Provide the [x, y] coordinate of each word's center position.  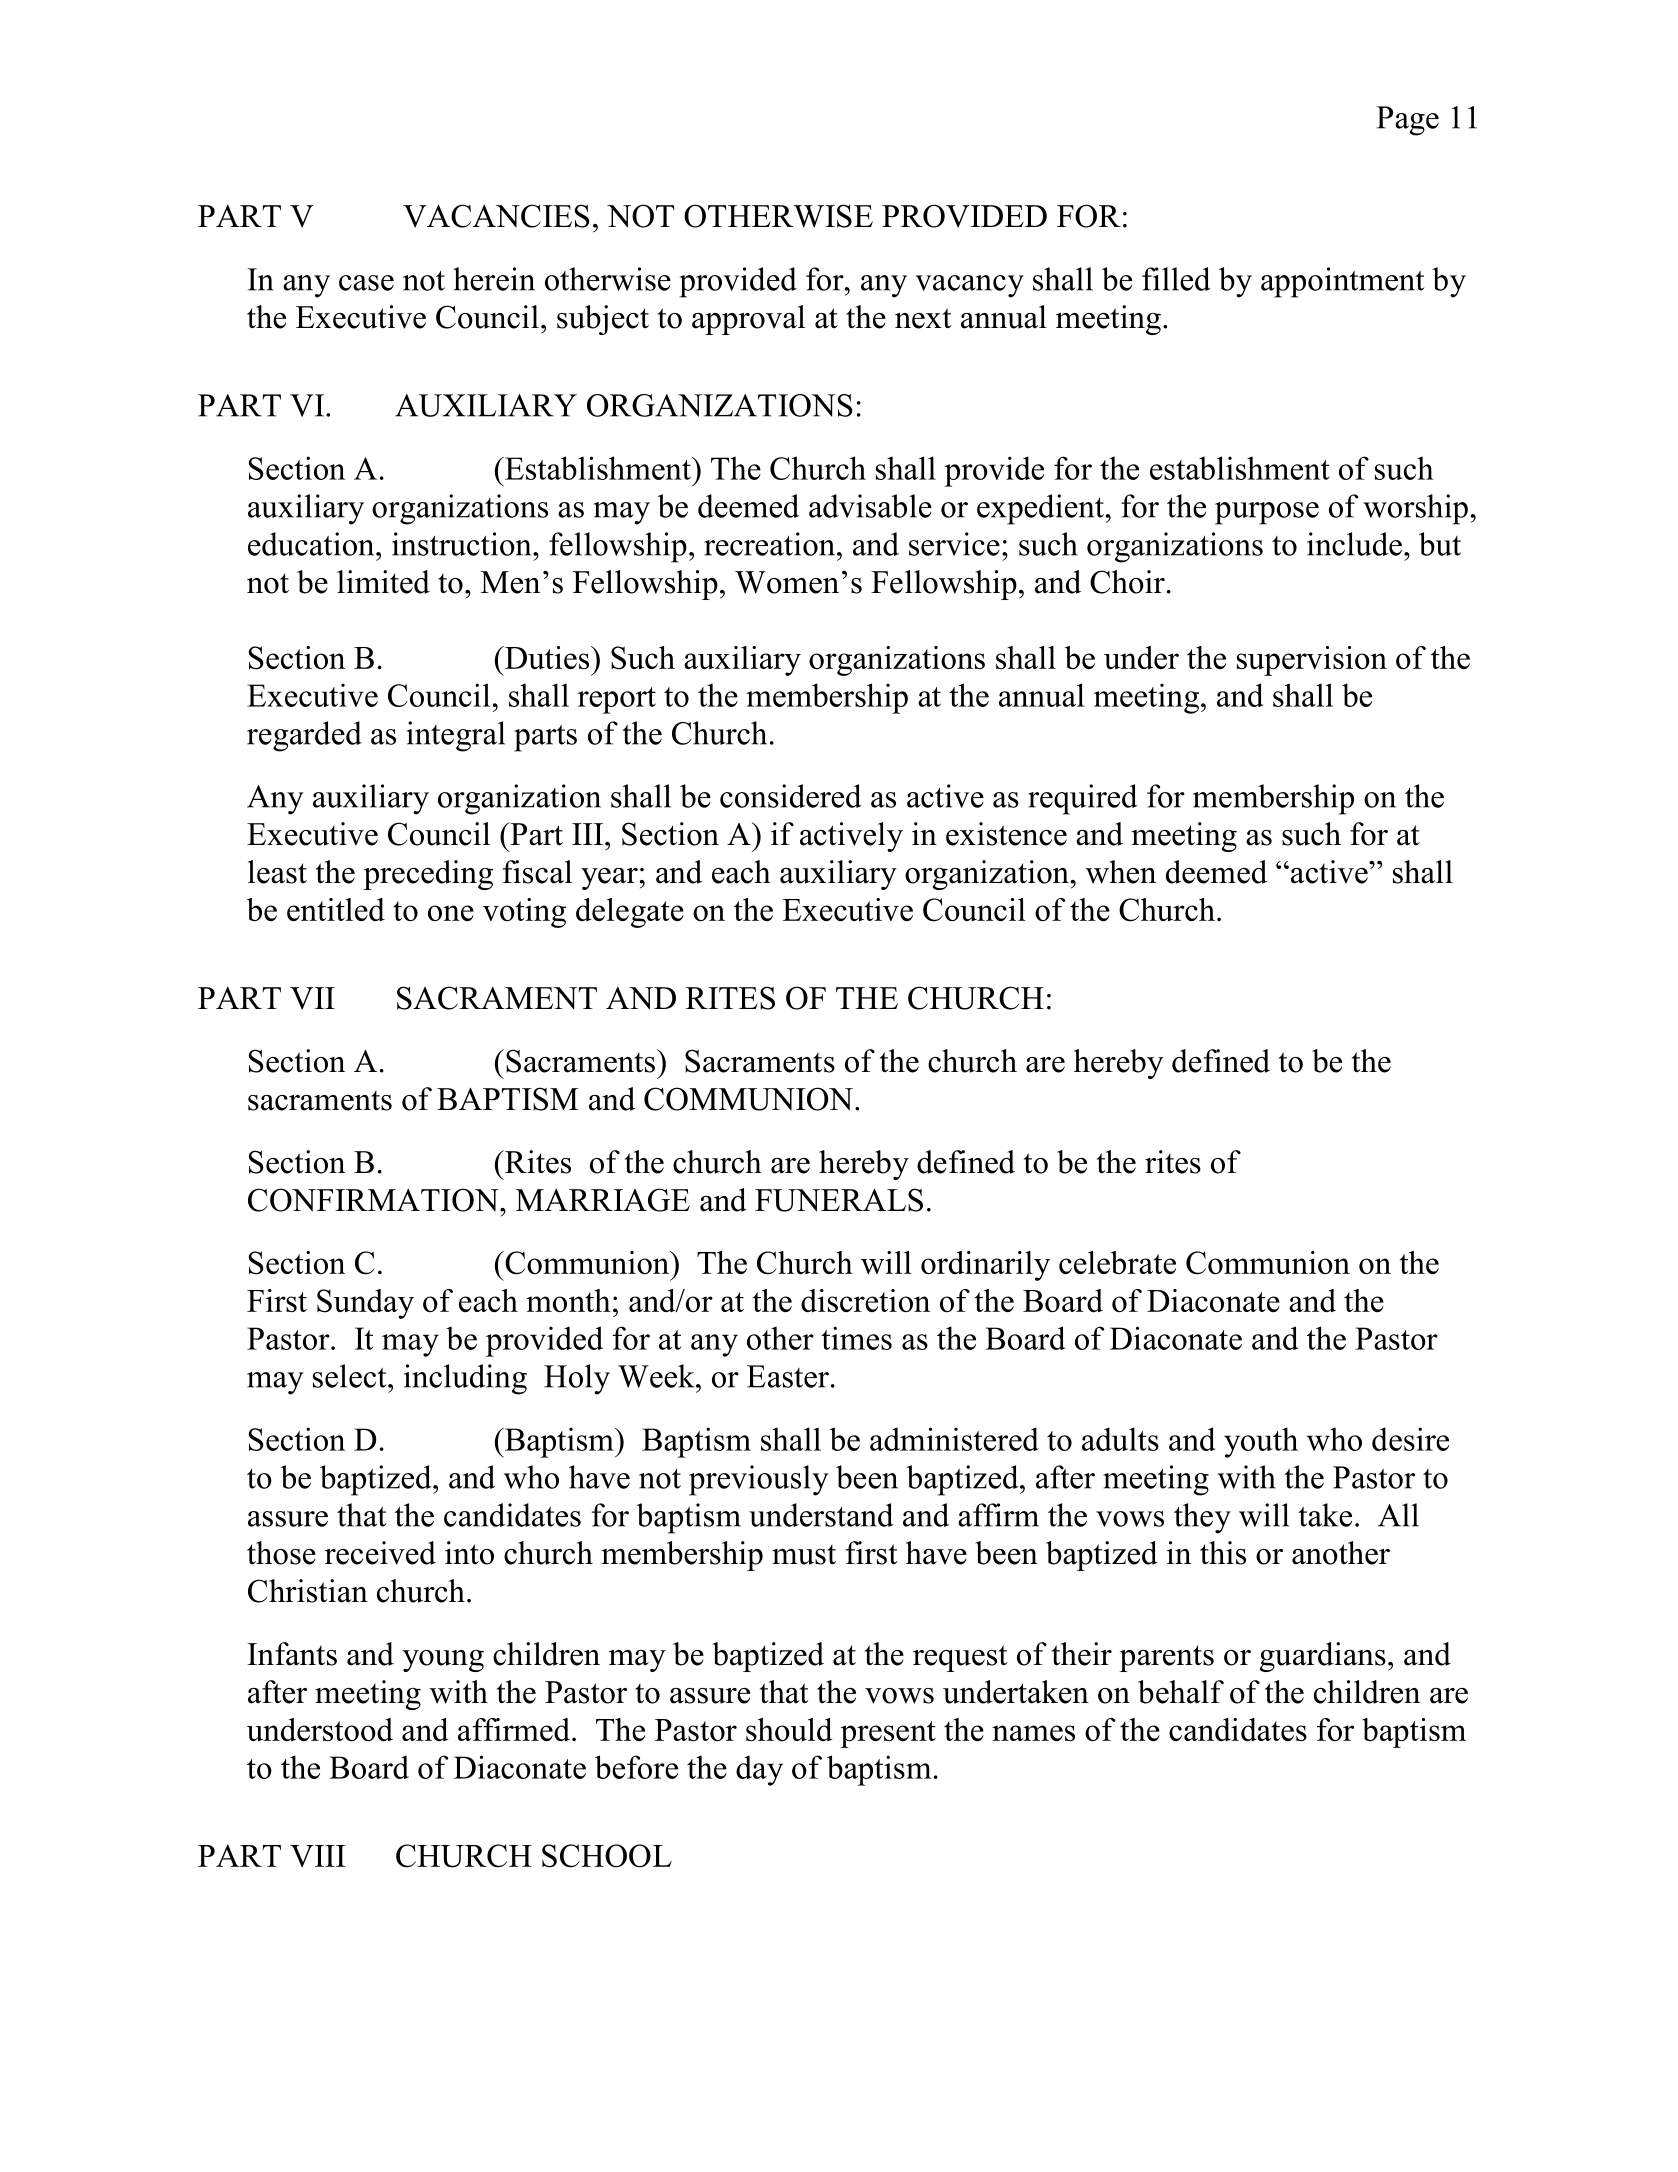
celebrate [1117, 1262]
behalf [1181, 1692]
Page [1407, 121]
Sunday [365, 1304]
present [888, 1734]
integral [456, 736]
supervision [1312, 661]
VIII [318, 1856]
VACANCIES [496, 216]
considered [791, 796]
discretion [865, 1300]
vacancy [969, 286]
